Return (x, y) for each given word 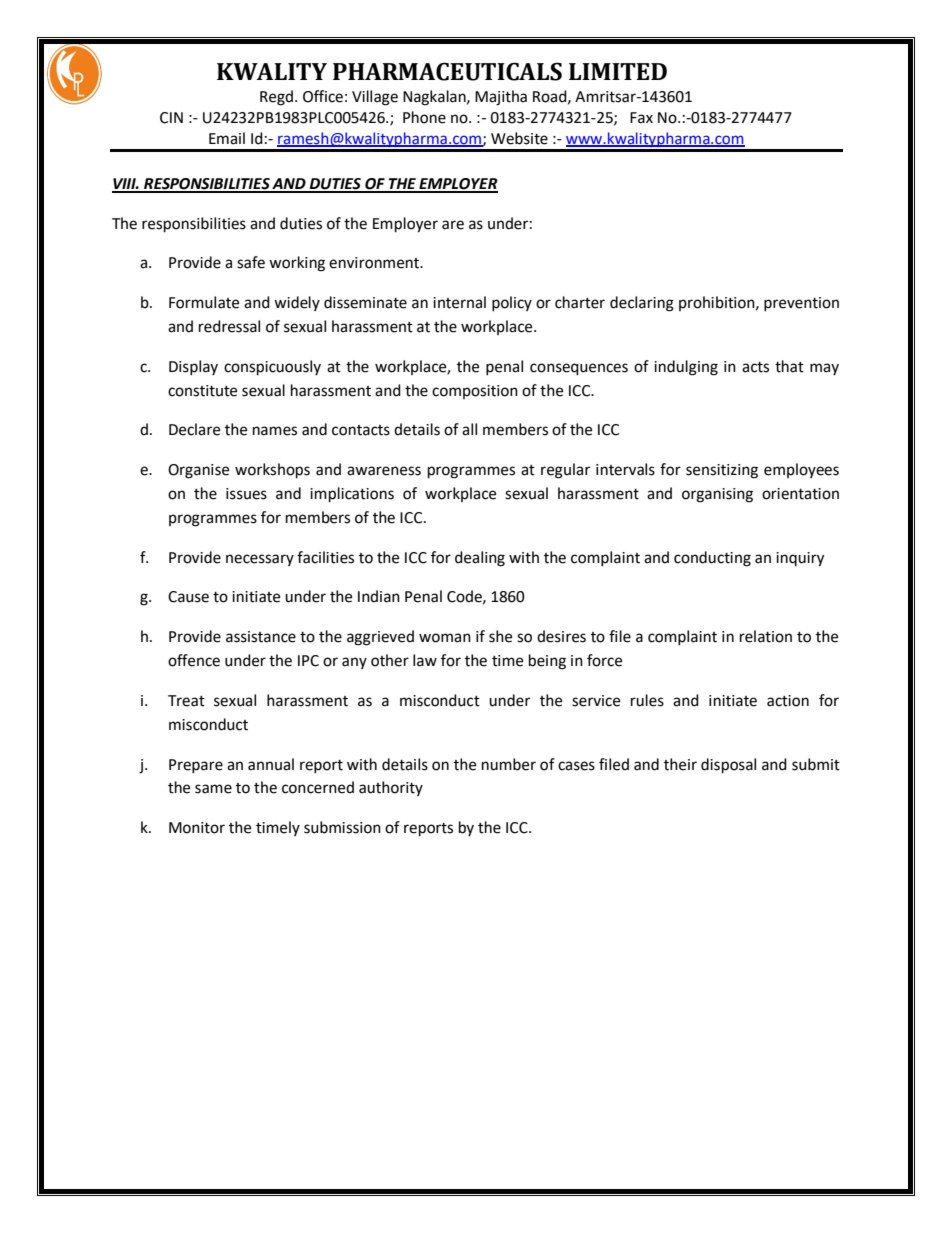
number (509, 764)
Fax (641, 118)
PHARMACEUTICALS (447, 71)
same (213, 789)
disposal (728, 766)
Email (227, 138)
